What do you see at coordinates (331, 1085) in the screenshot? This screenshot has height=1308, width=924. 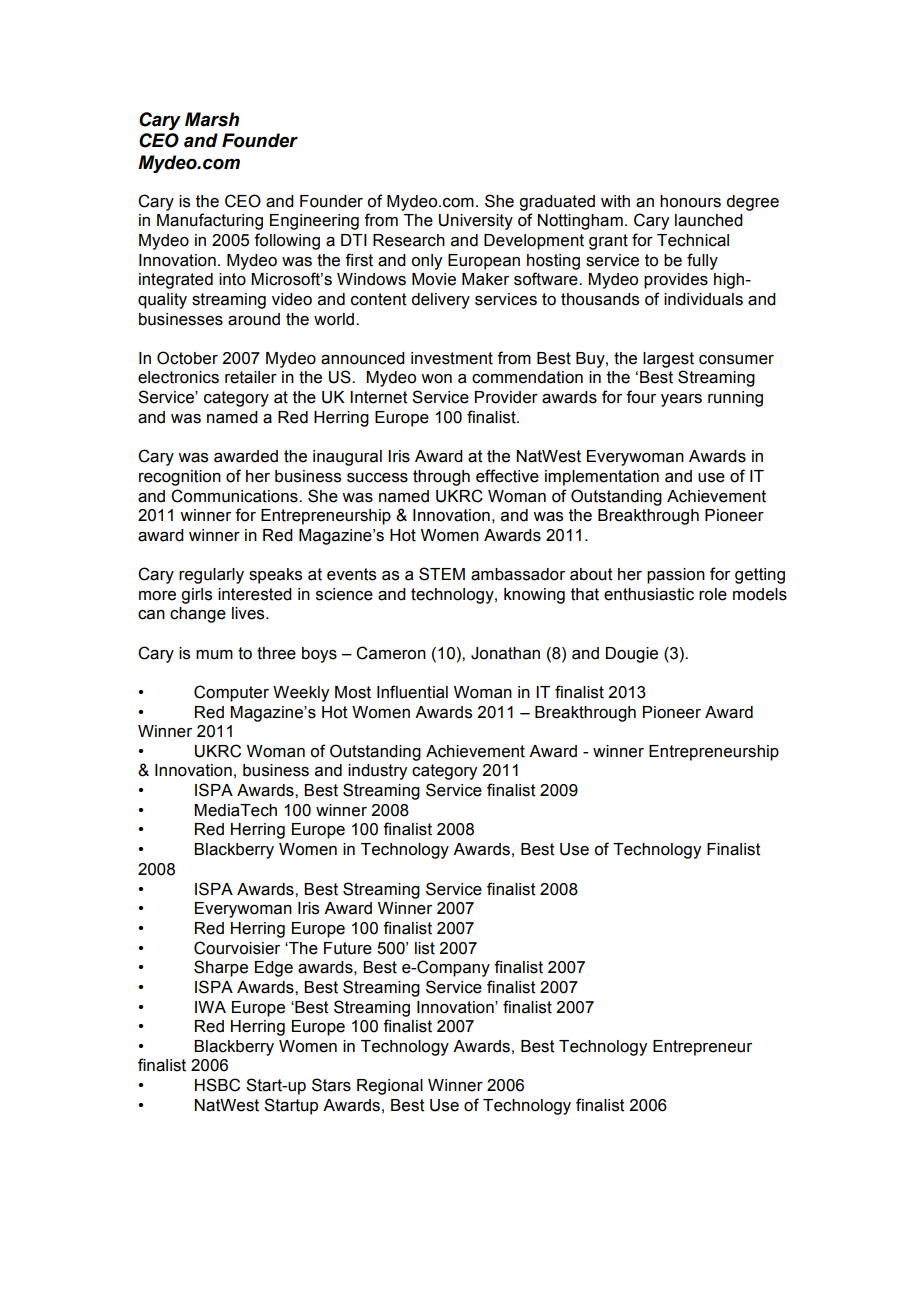 I see `Stars` at bounding box center [331, 1085].
